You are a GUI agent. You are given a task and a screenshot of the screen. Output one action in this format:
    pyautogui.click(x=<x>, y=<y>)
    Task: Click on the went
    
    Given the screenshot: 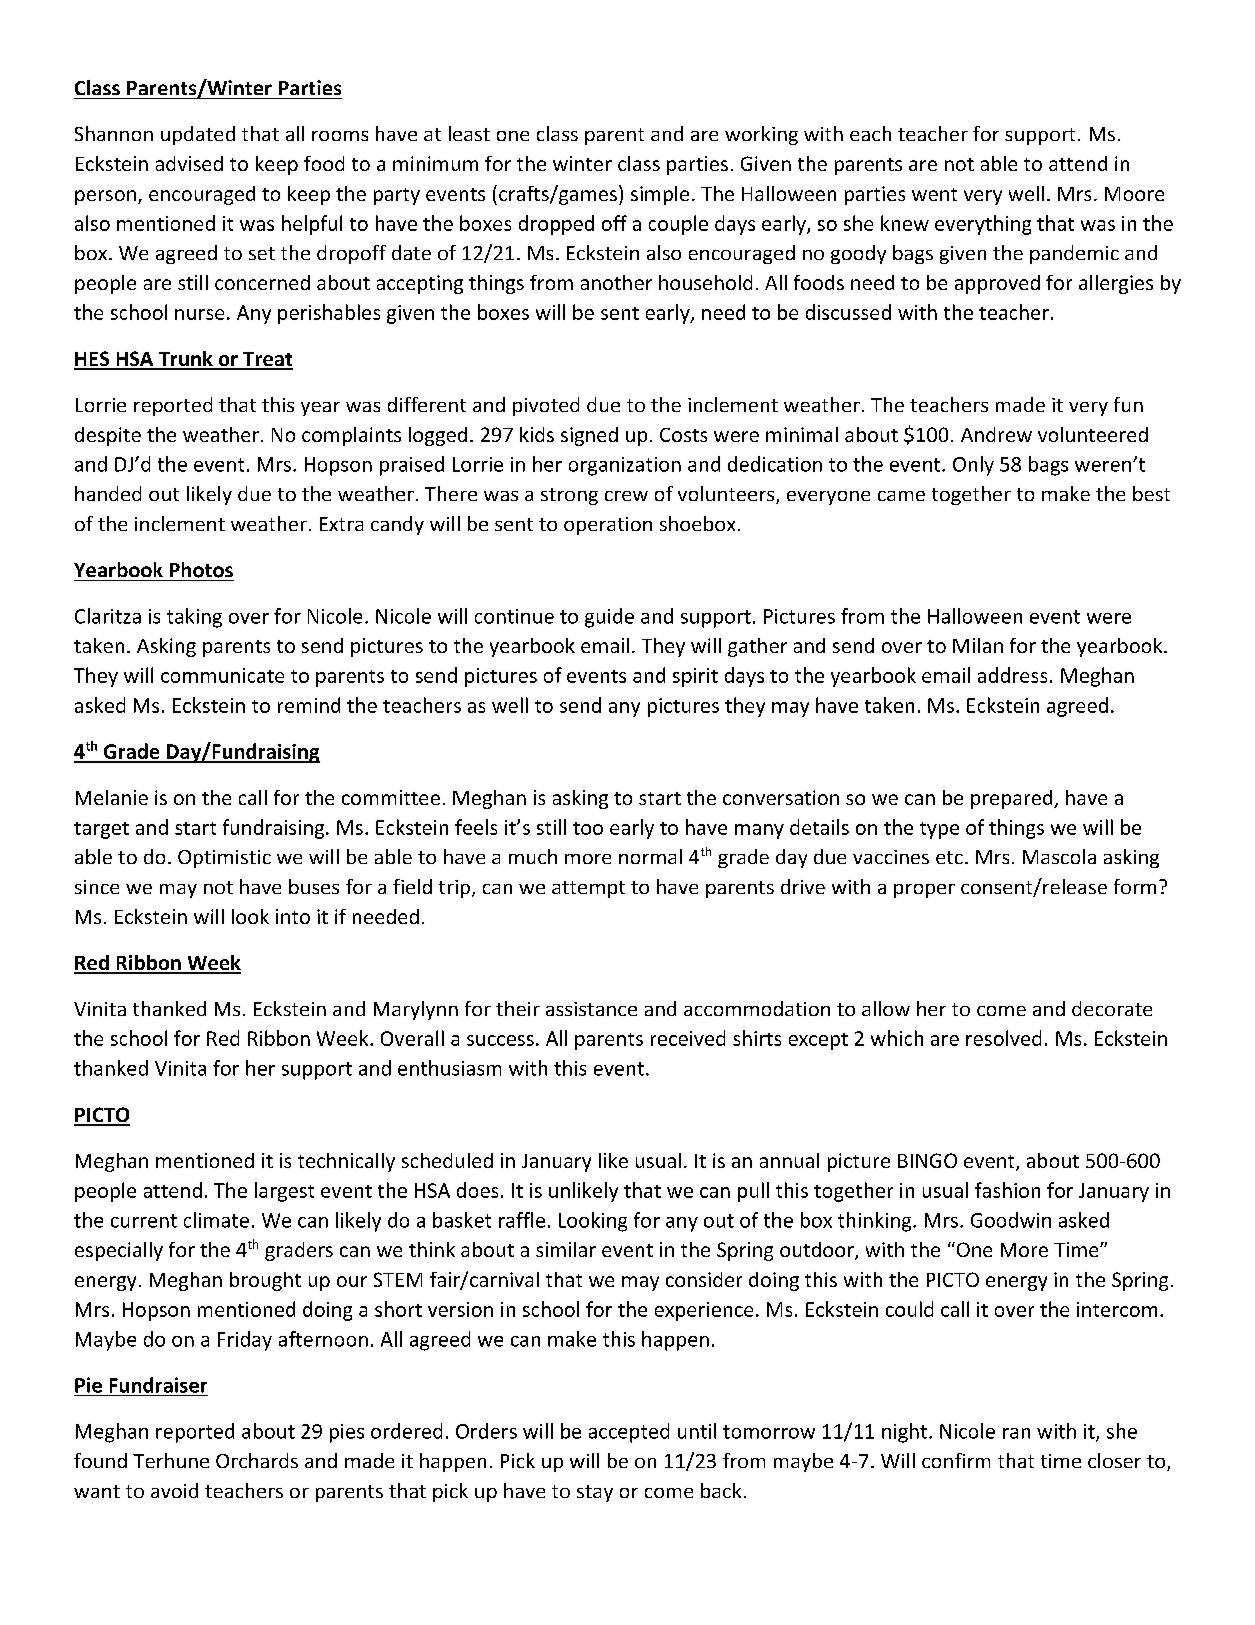 What is the action you would take?
    pyautogui.click(x=934, y=194)
